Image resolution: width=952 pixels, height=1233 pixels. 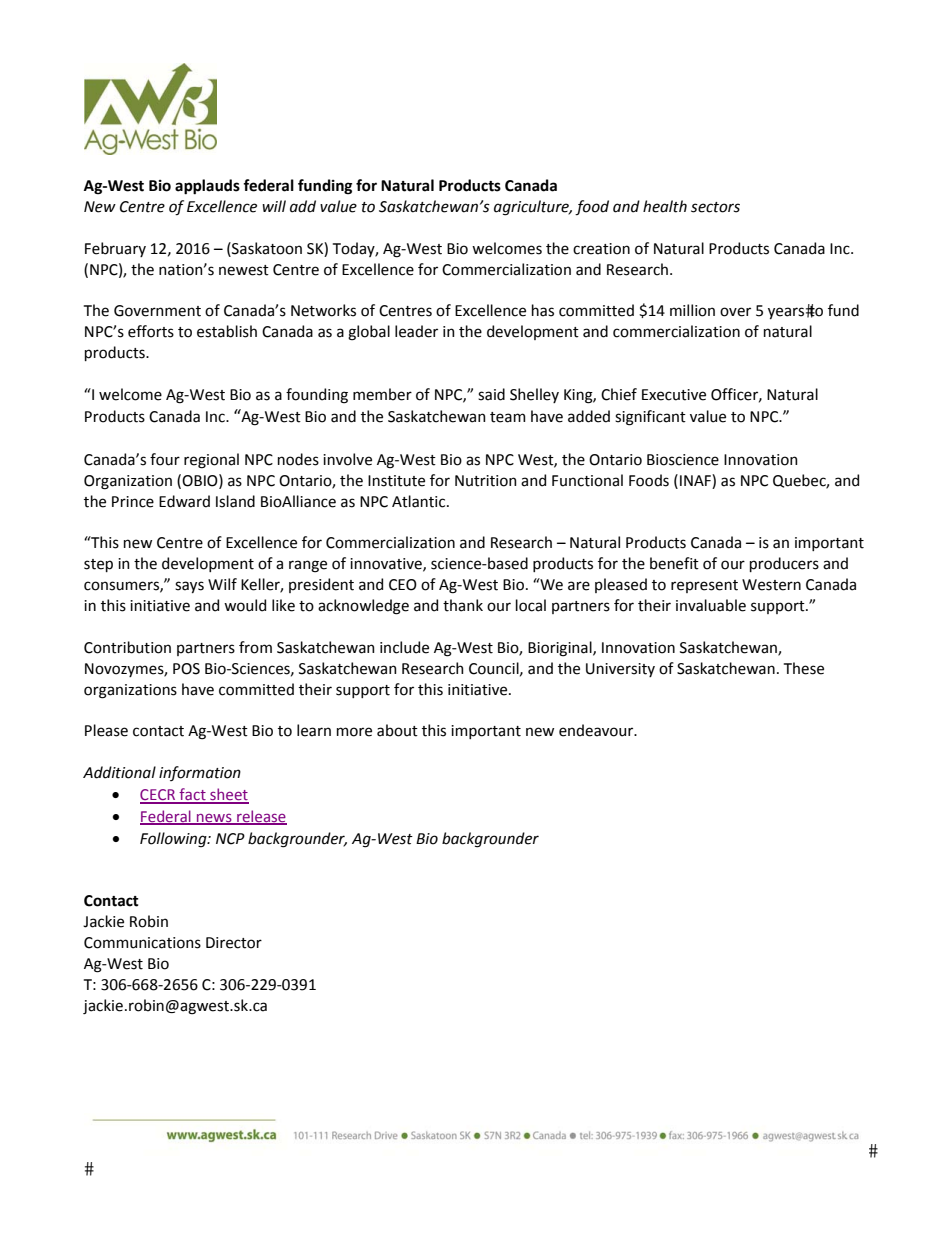 What do you see at coordinates (715, 207) in the screenshot?
I see `sectors` at bounding box center [715, 207].
